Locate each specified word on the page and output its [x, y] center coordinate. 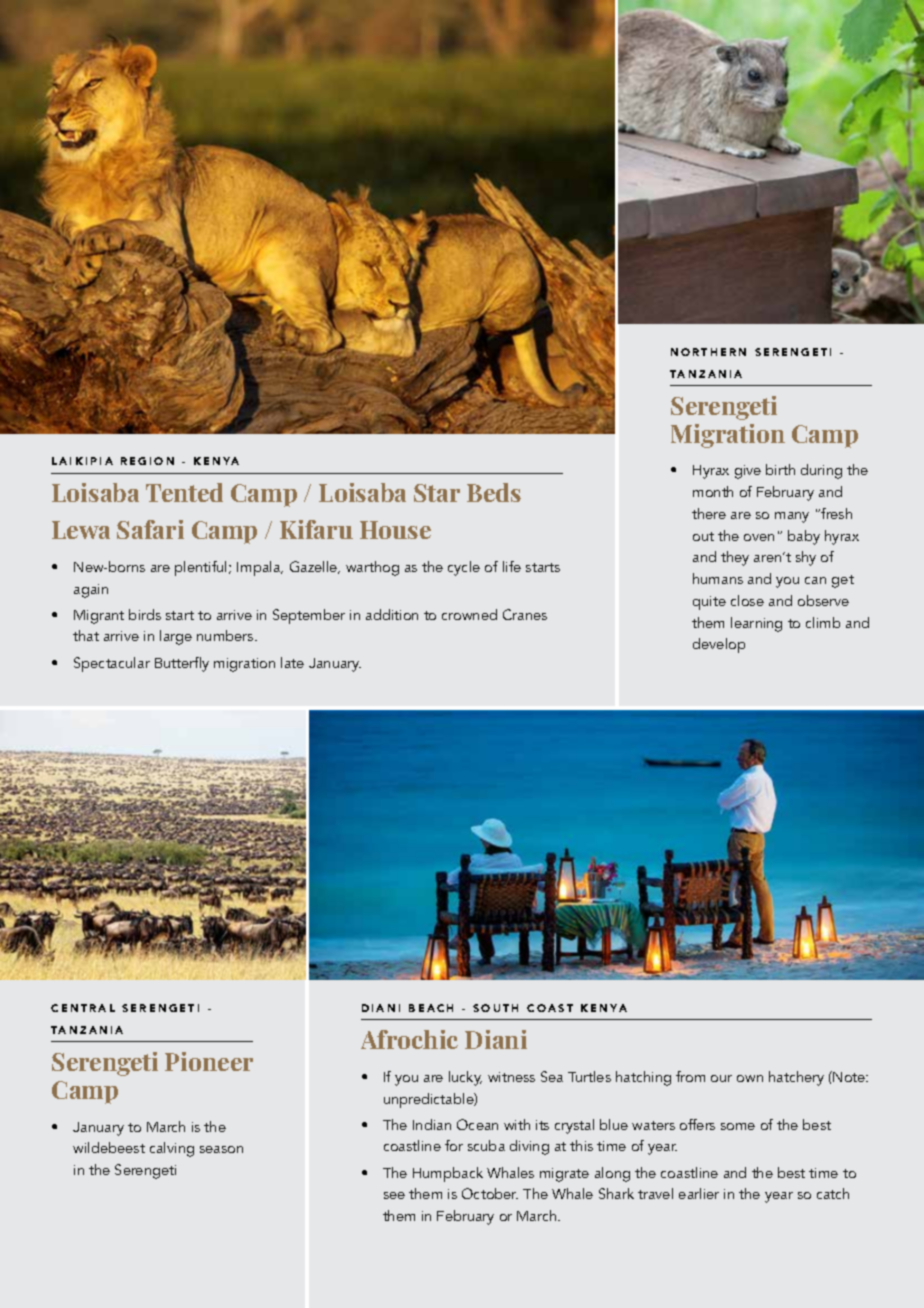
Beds [494, 492]
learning [756, 624]
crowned [469, 614]
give [748, 472]
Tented [184, 492]
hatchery [796, 1078]
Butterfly [182, 664]
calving [172, 1149]
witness [511, 1077]
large [176, 637]
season [221, 1149]
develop [719, 645]
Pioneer [209, 1061]
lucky [465, 1078]
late [292, 662]
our [721, 1078]
